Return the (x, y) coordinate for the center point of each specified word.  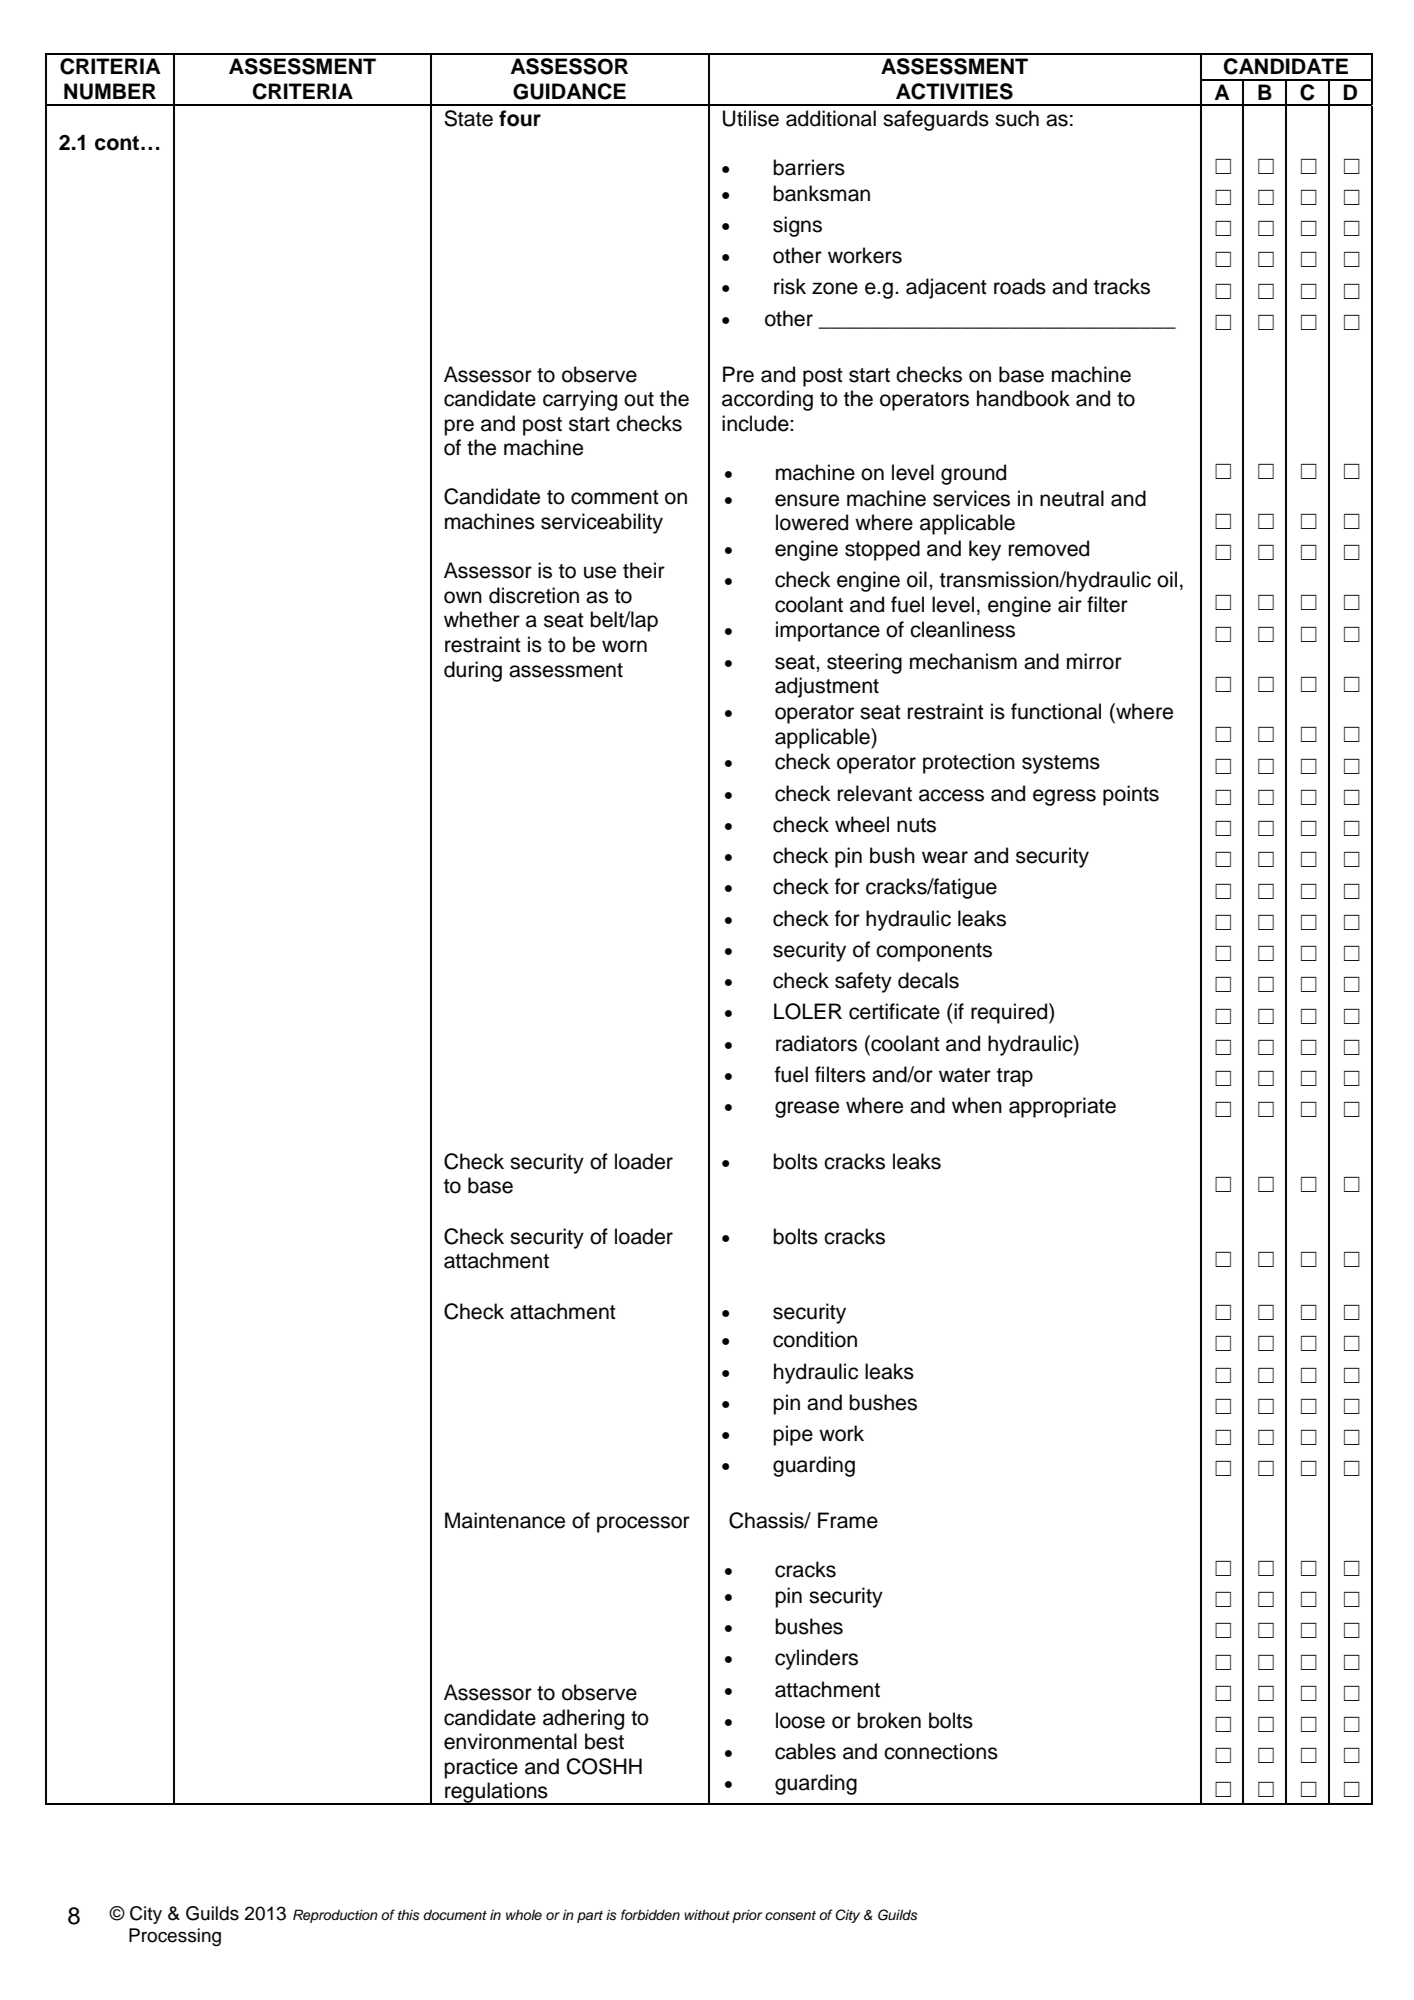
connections (941, 1751)
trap (1015, 1077)
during (473, 671)
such (1017, 118)
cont (118, 143)
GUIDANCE (569, 91)
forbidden (650, 1914)
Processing (175, 1937)
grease (807, 1109)
